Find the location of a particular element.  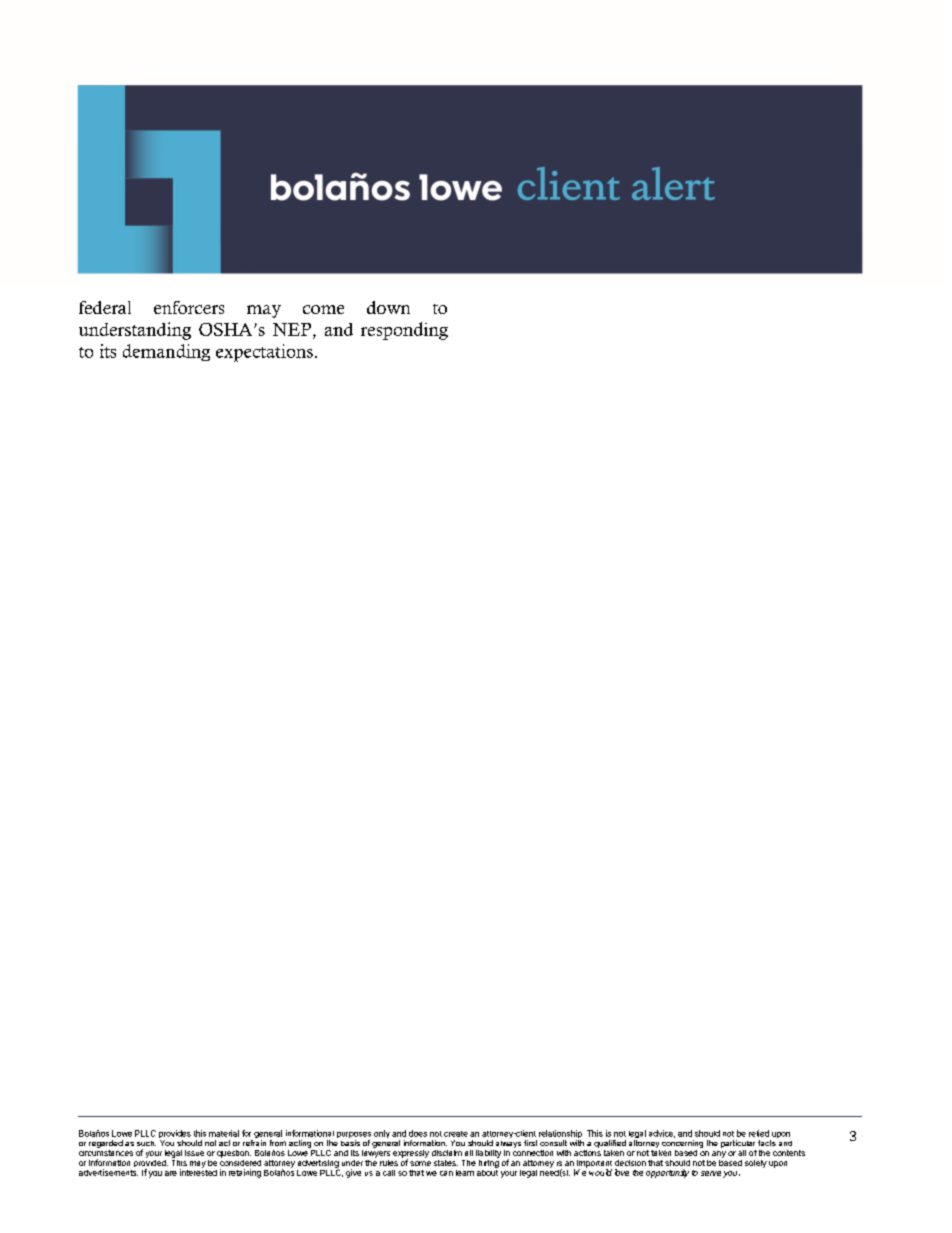

does is located at coordinates (418, 1133).
